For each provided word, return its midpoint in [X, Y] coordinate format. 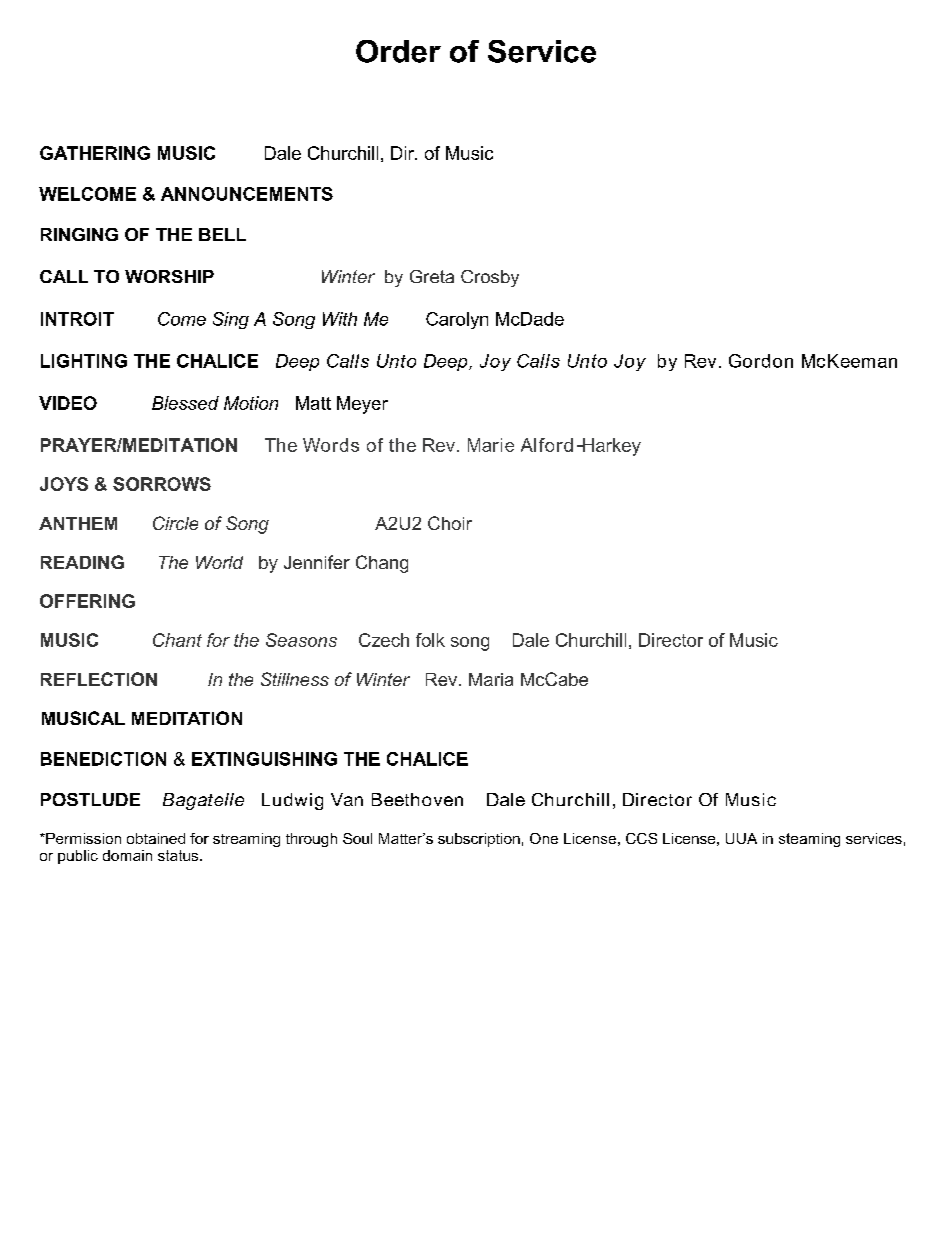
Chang [382, 564]
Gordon [761, 361]
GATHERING [95, 153]
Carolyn [457, 320]
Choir [450, 523]
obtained [156, 838]
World [219, 562]
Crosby [490, 278]
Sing [231, 320]
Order [398, 51]
